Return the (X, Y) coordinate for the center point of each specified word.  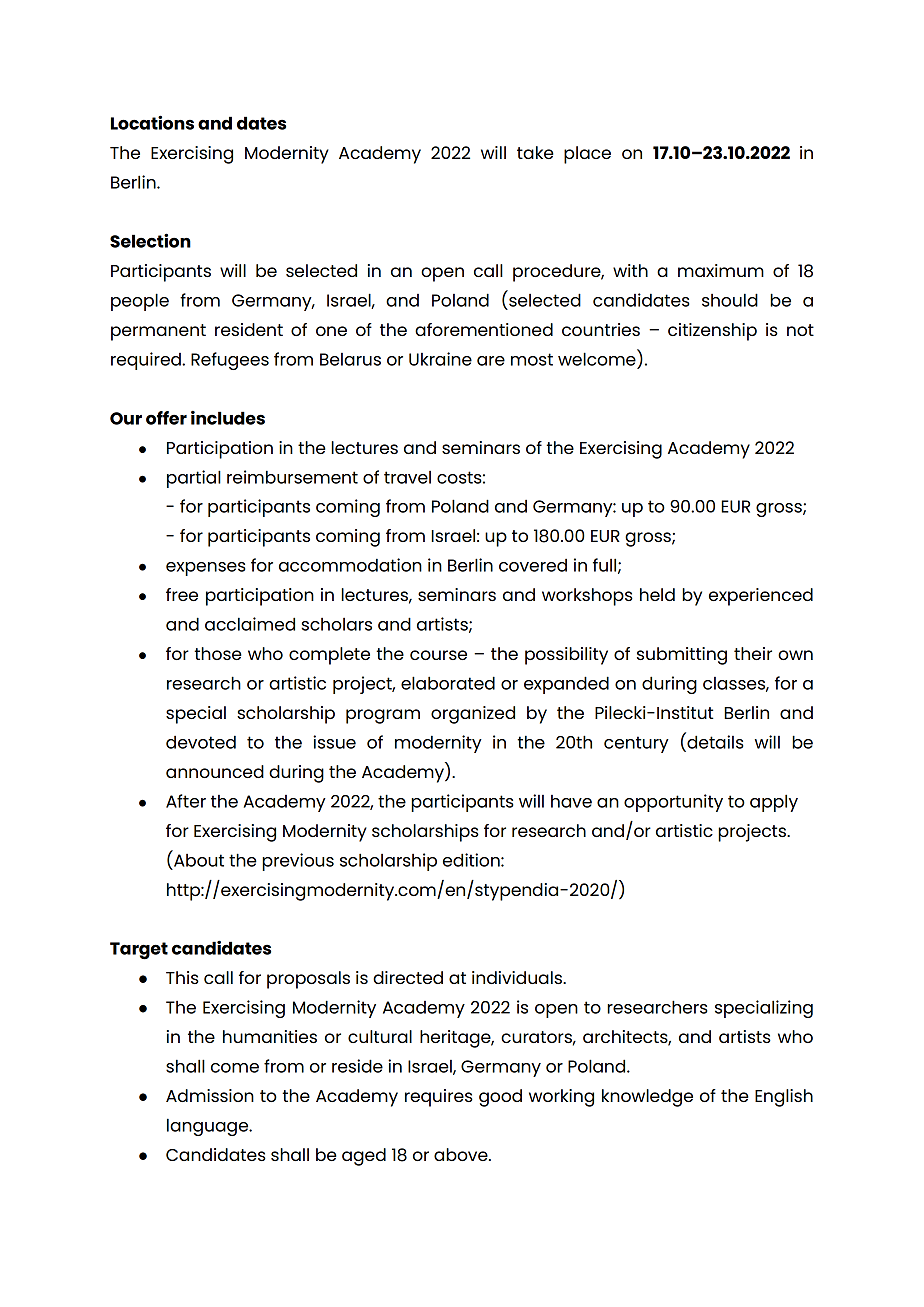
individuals (518, 977)
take (535, 152)
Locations (152, 122)
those (218, 653)
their (753, 653)
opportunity (673, 803)
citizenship (712, 332)
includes (228, 418)
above (462, 1154)
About (199, 860)
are (491, 361)
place (587, 155)
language (209, 1127)
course (438, 655)
